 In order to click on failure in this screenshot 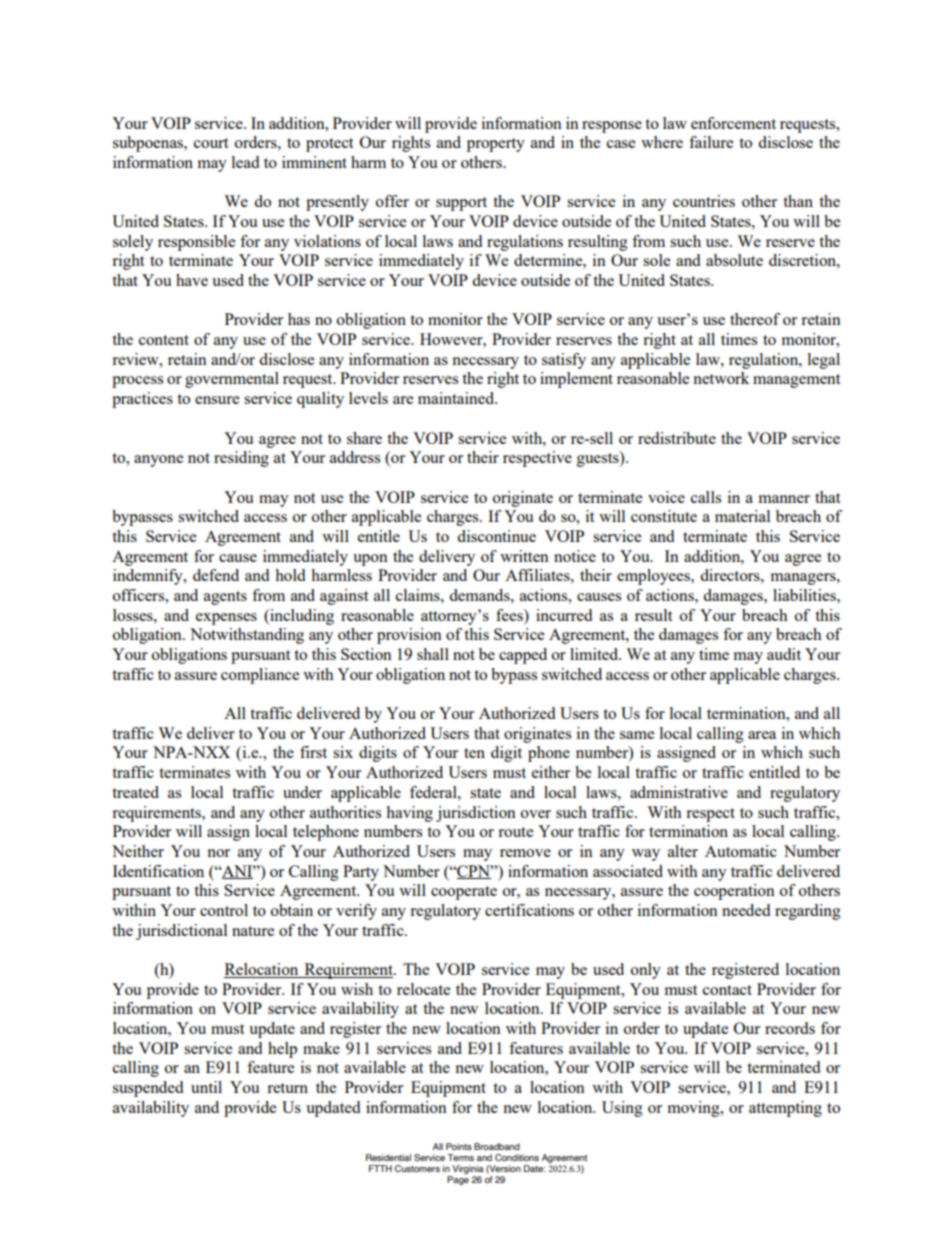, I will do `click(711, 142)`.
